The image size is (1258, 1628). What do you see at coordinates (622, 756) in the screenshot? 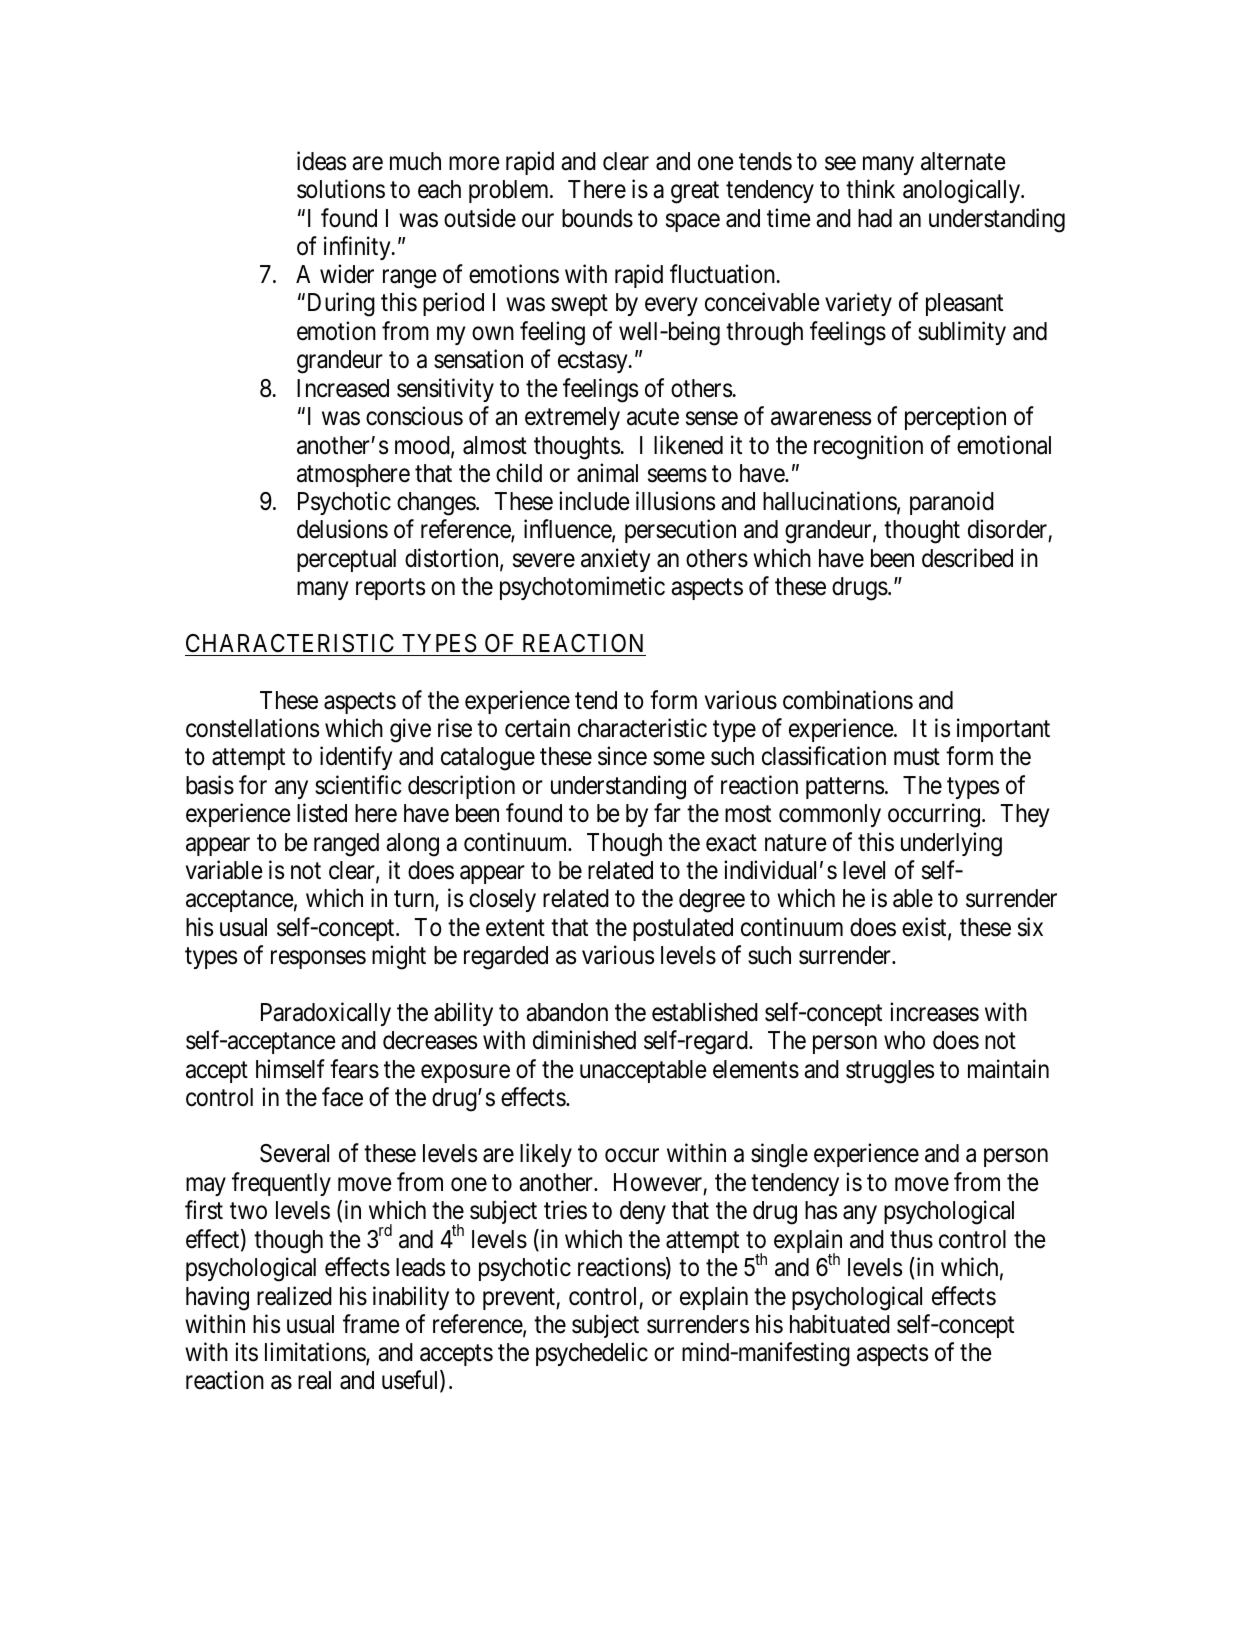
I see `since` at bounding box center [622, 756].
